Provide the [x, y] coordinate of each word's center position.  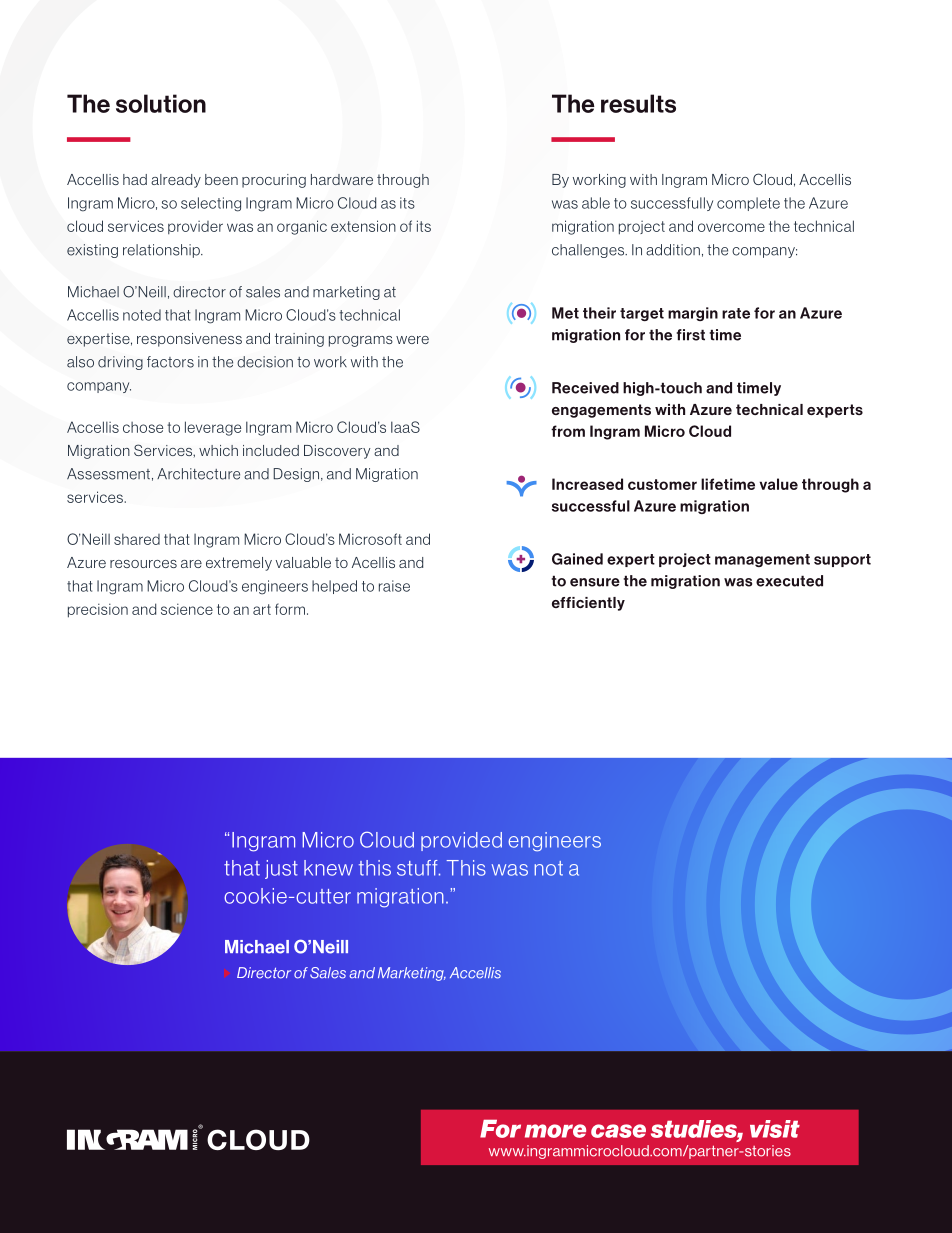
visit [775, 1129]
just [281, 869]
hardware [342, 179]
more [555, 1131]
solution [161, 103]
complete [748, 204]
